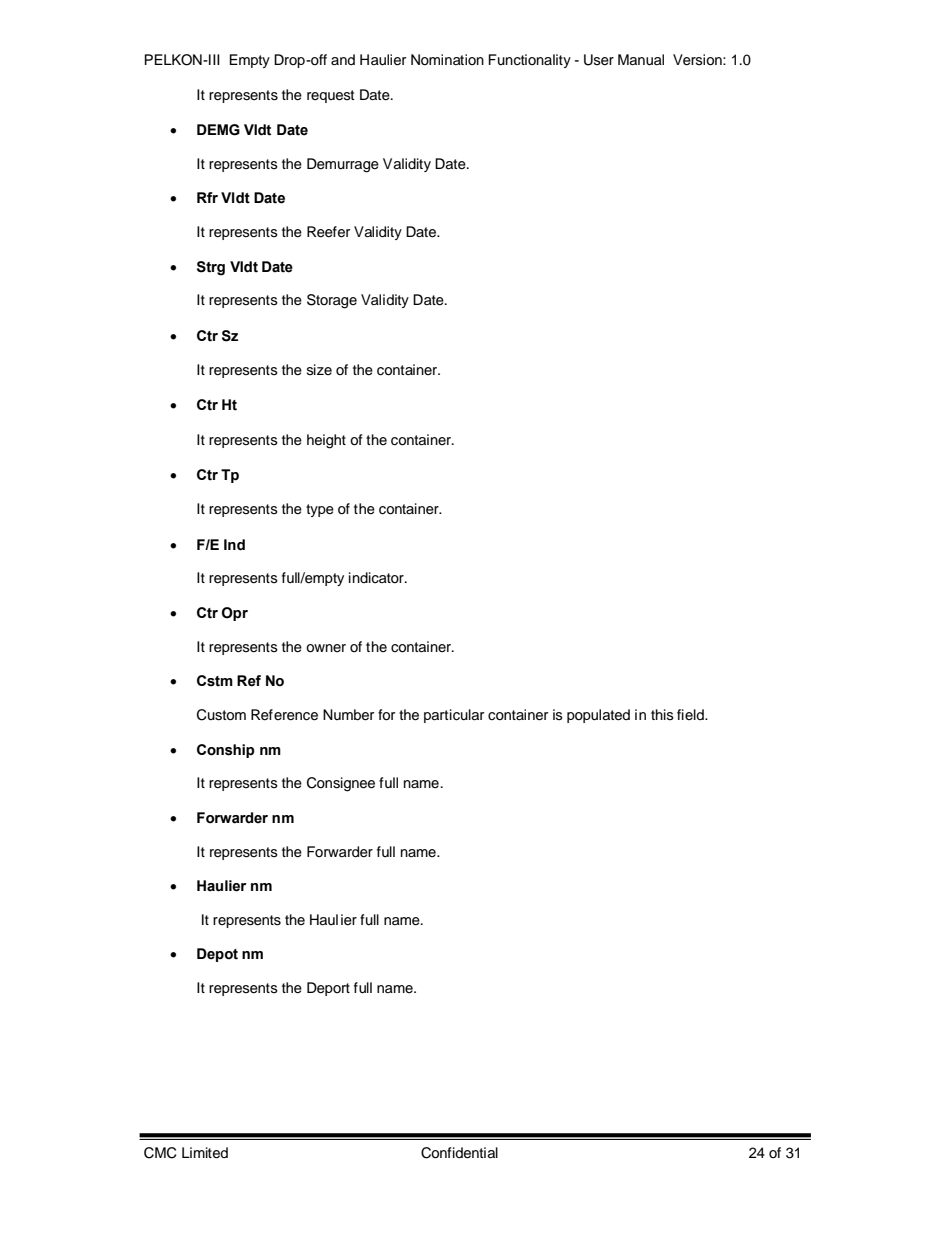  I want to click on Nomination, so click(447, 59).
